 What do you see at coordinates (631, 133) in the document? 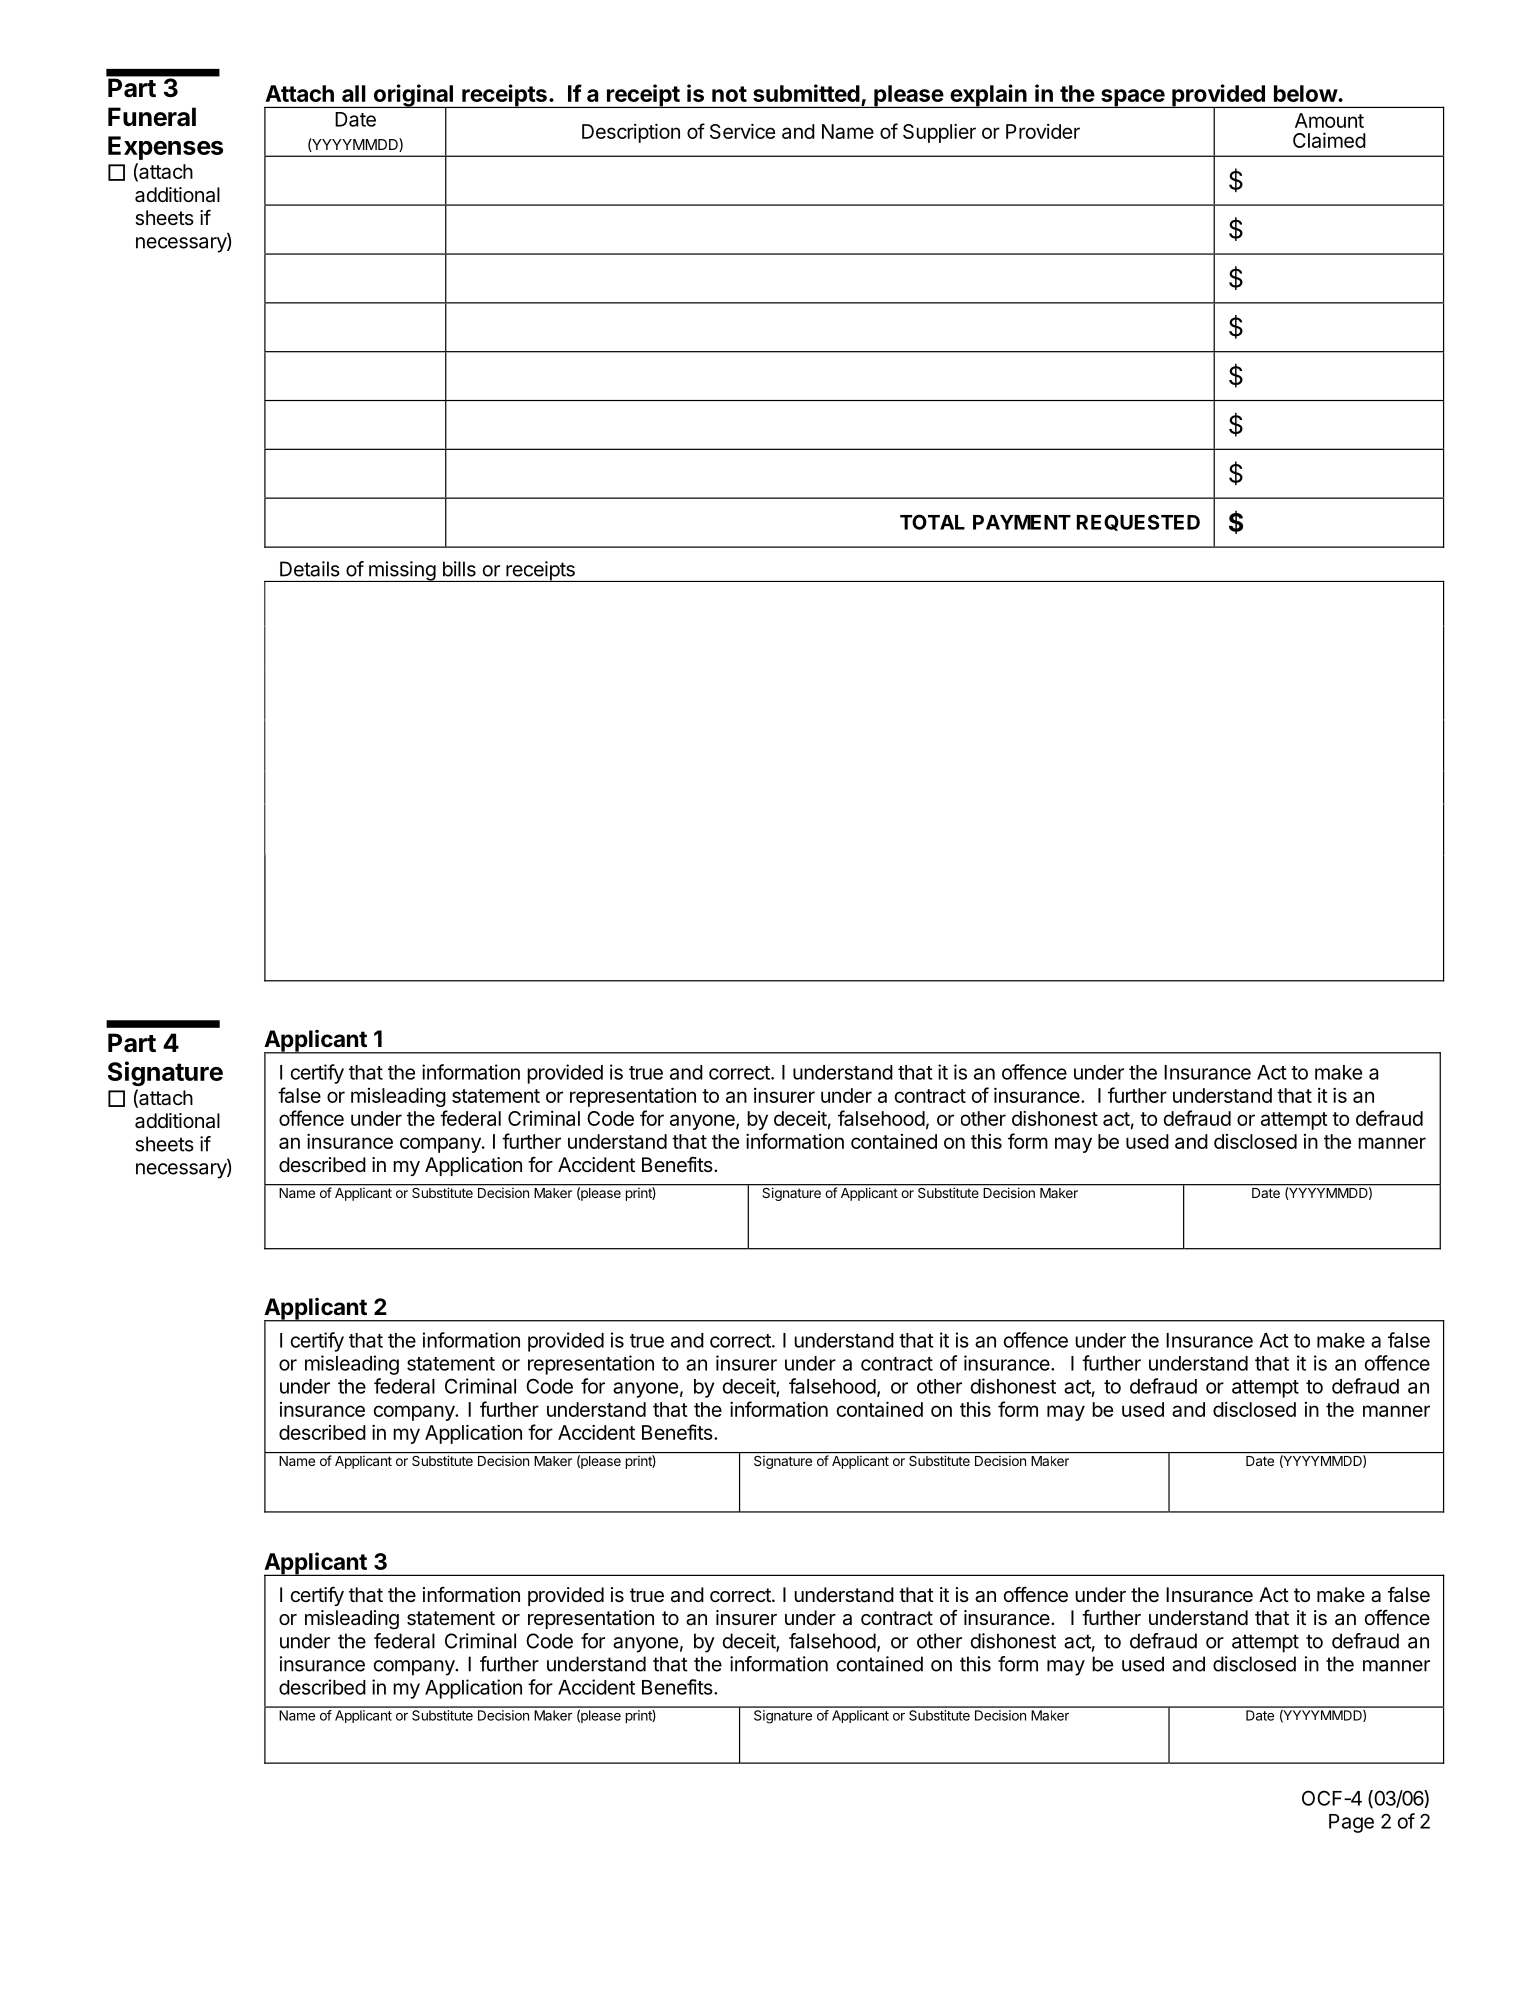
I see `Description` at bounding box center [631, 133].
